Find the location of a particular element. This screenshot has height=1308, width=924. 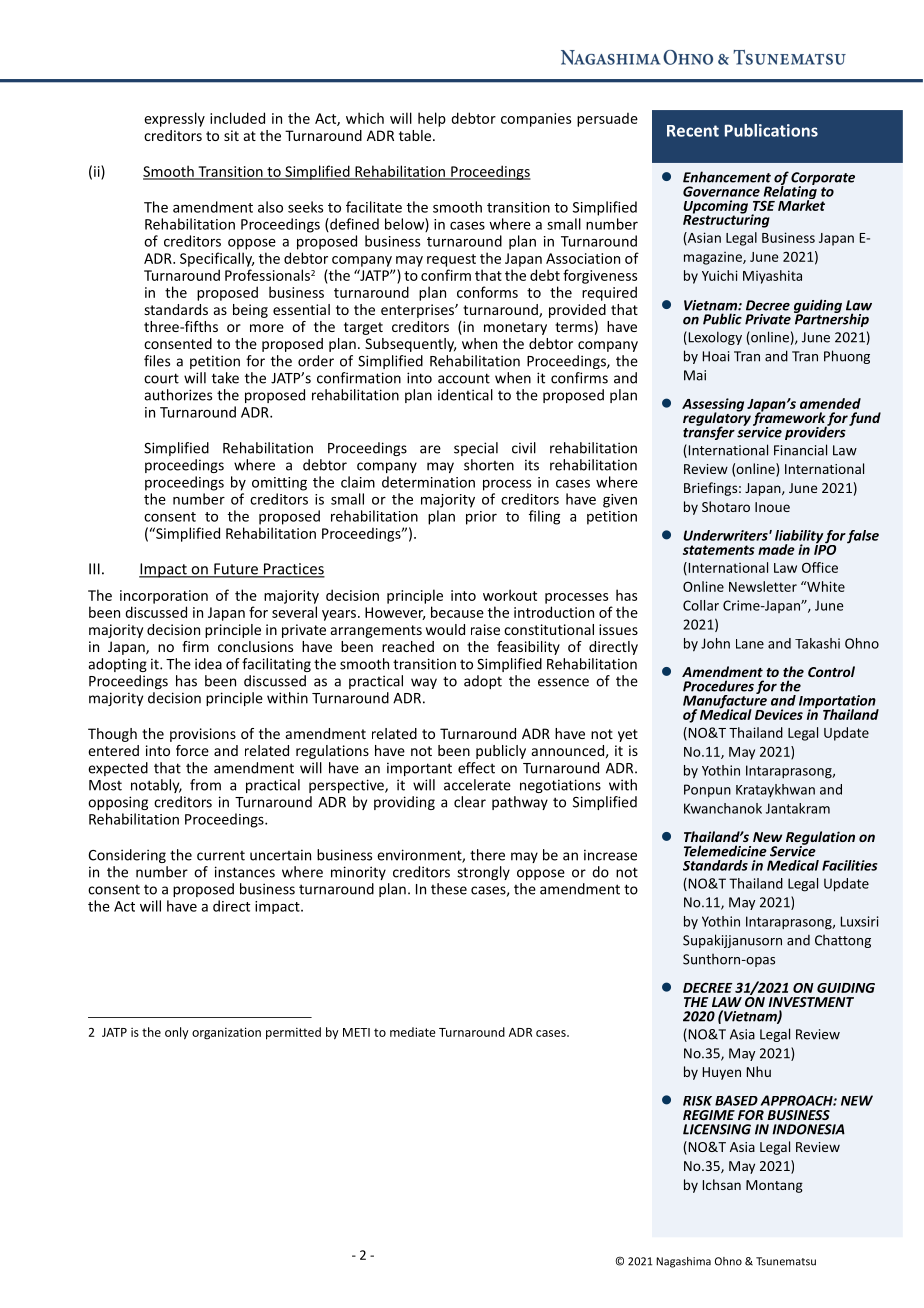

expressly is located at coordinates (174, 119).
